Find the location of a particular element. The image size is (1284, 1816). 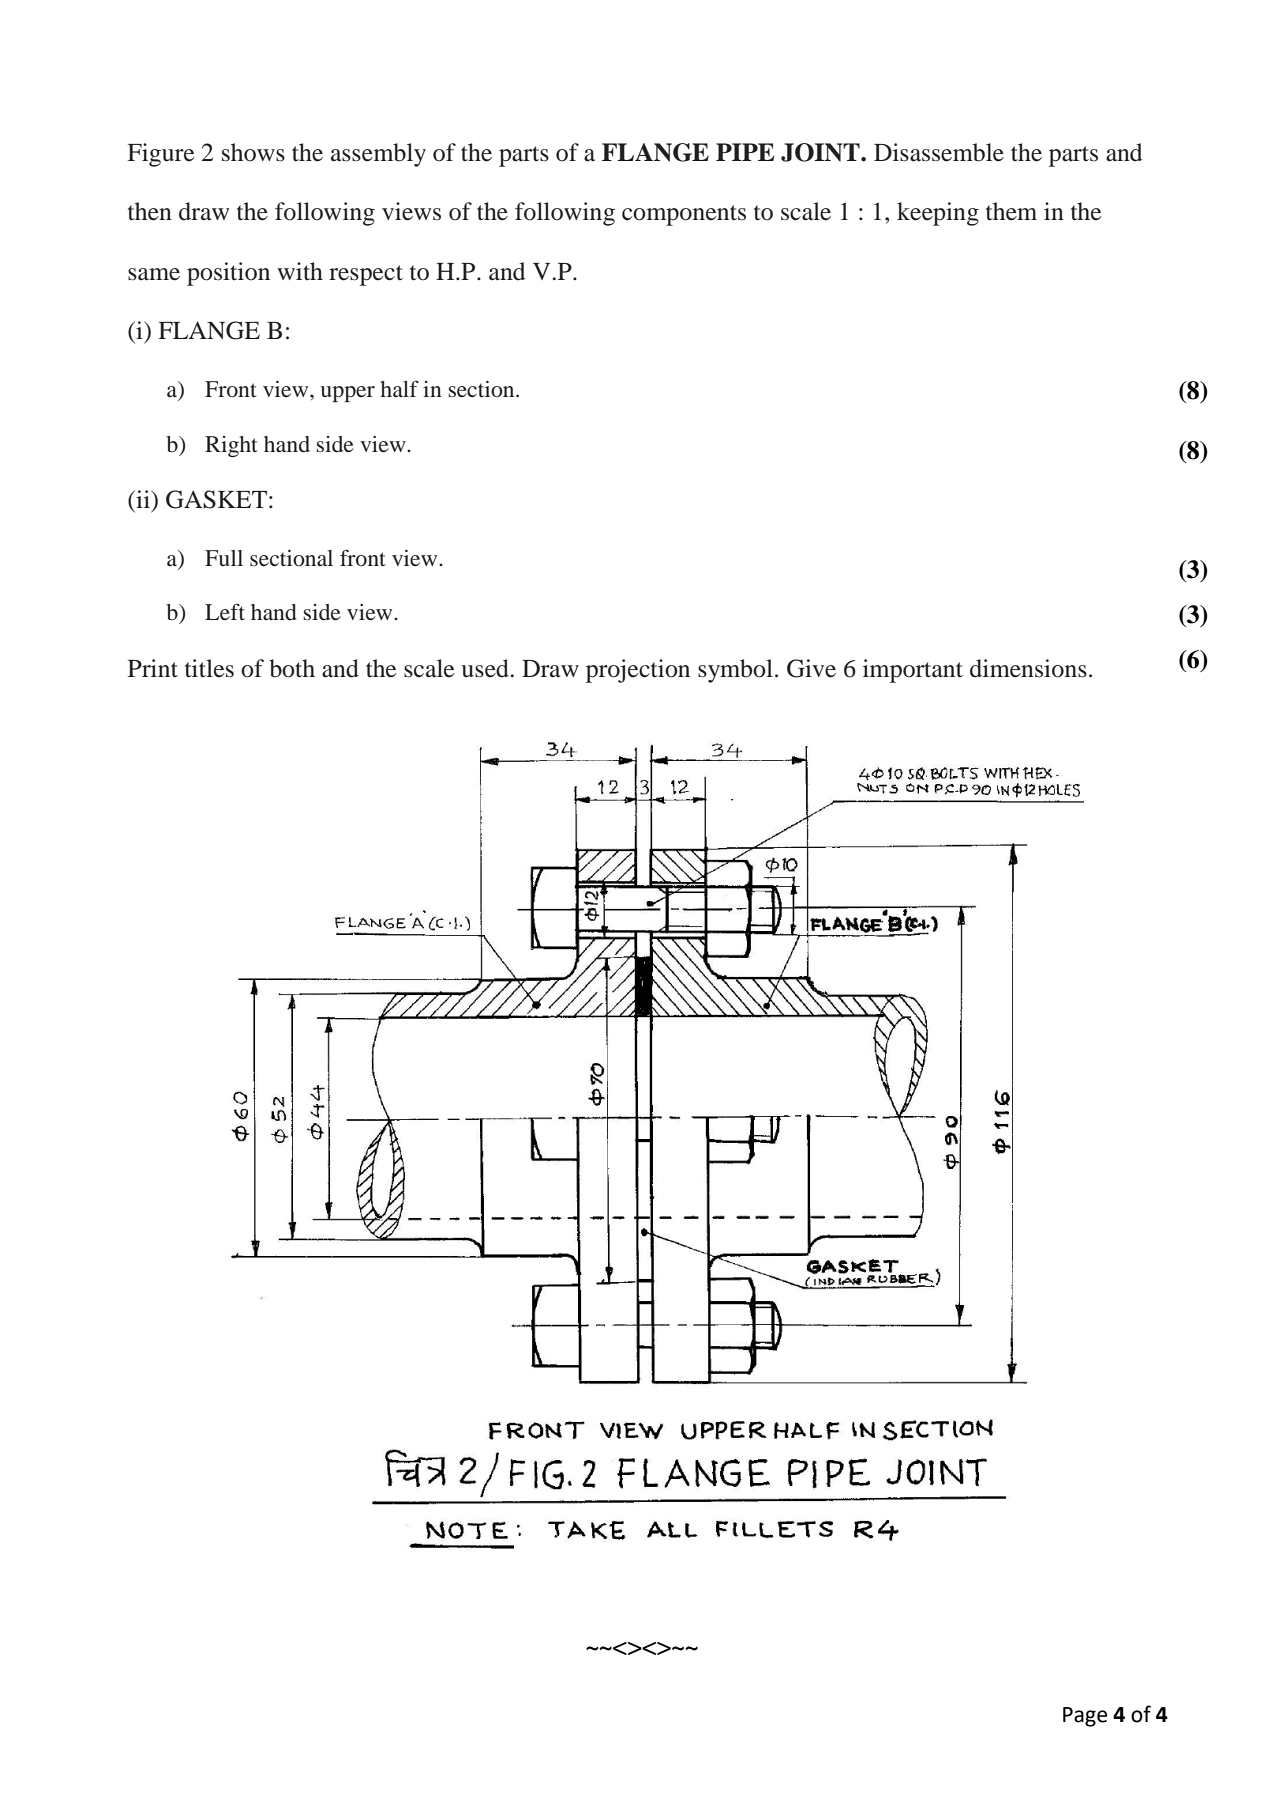

Page is located at coordinates (1085, 1717).
